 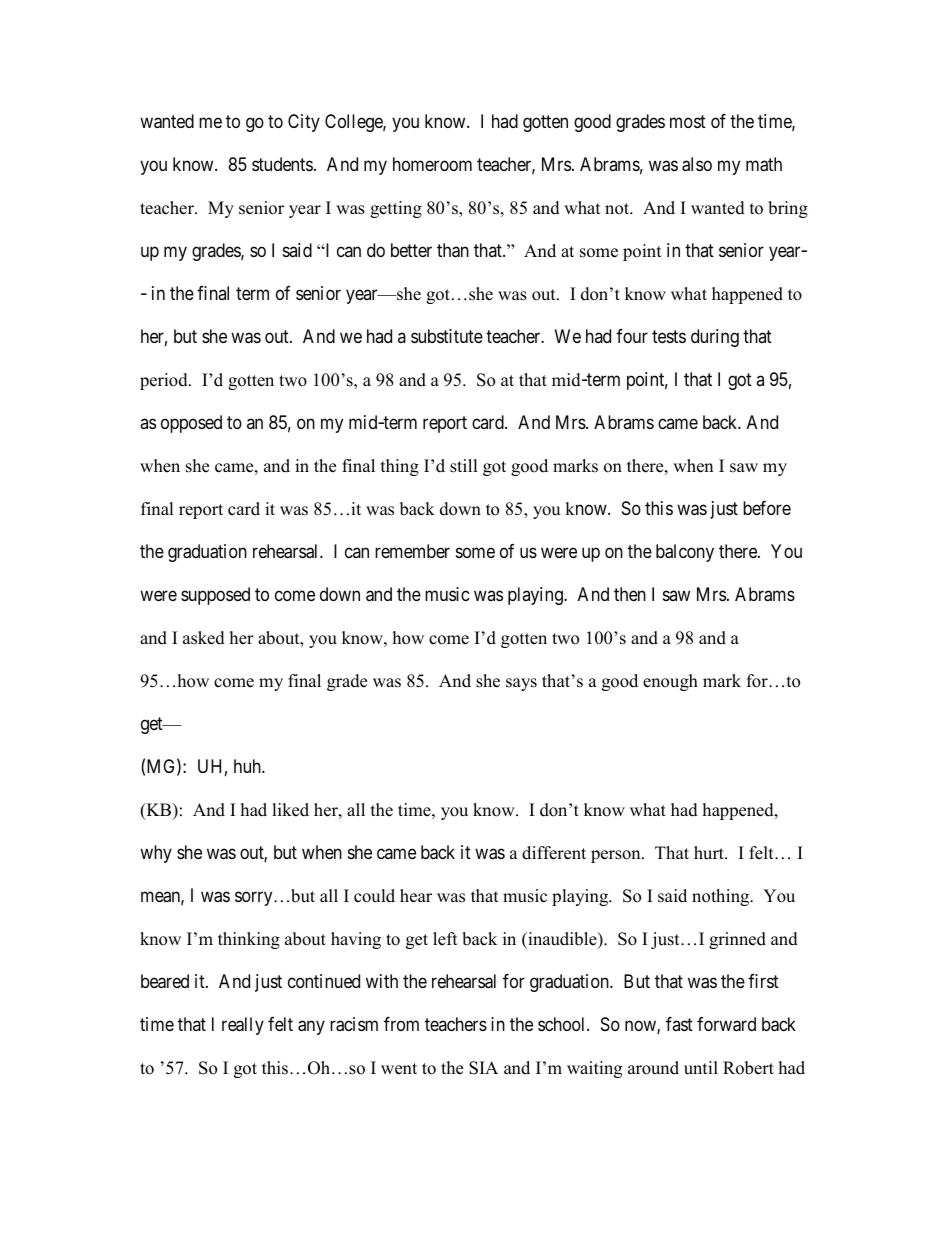 What do you see at coordinates (670, 682) in the image?
I see `enough` at bounding box center [670, 682].
